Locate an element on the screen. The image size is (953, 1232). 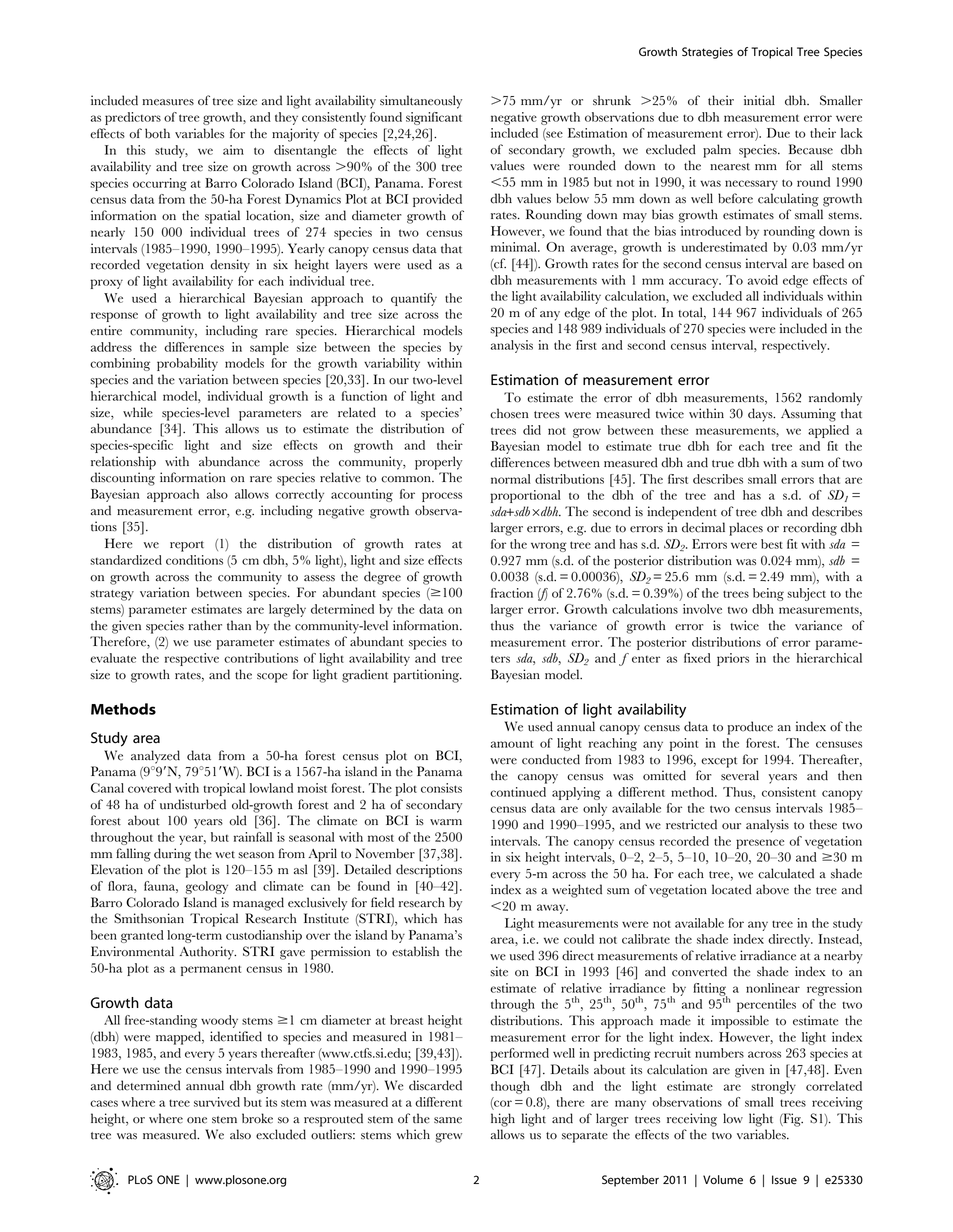
both is located at coordinates (157, 133).
